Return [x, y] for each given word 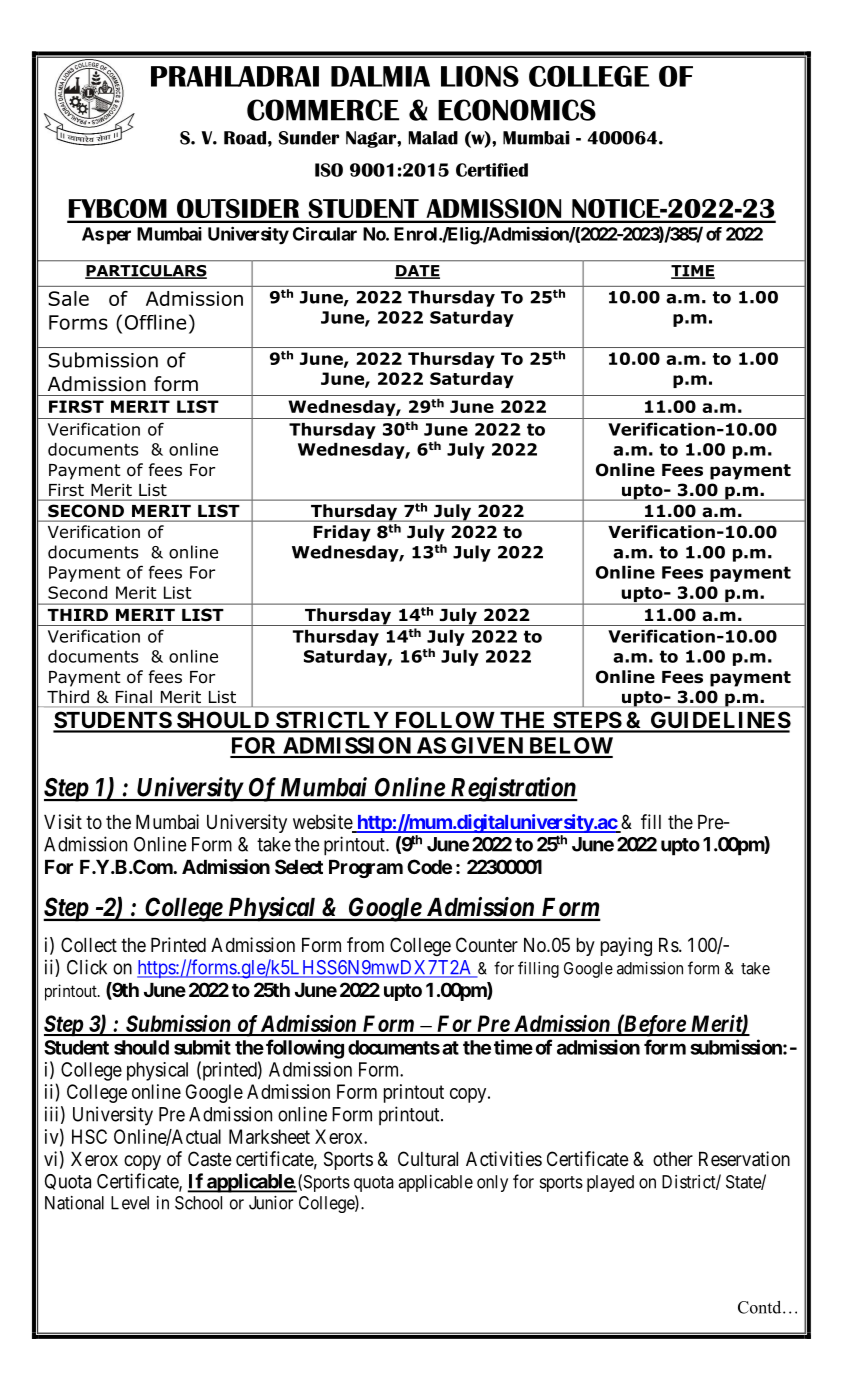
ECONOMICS [517, 110]
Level [130, 1203]
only [492, 1183]
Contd [761, 1307]
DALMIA [380, 76]
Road [245, 138]
